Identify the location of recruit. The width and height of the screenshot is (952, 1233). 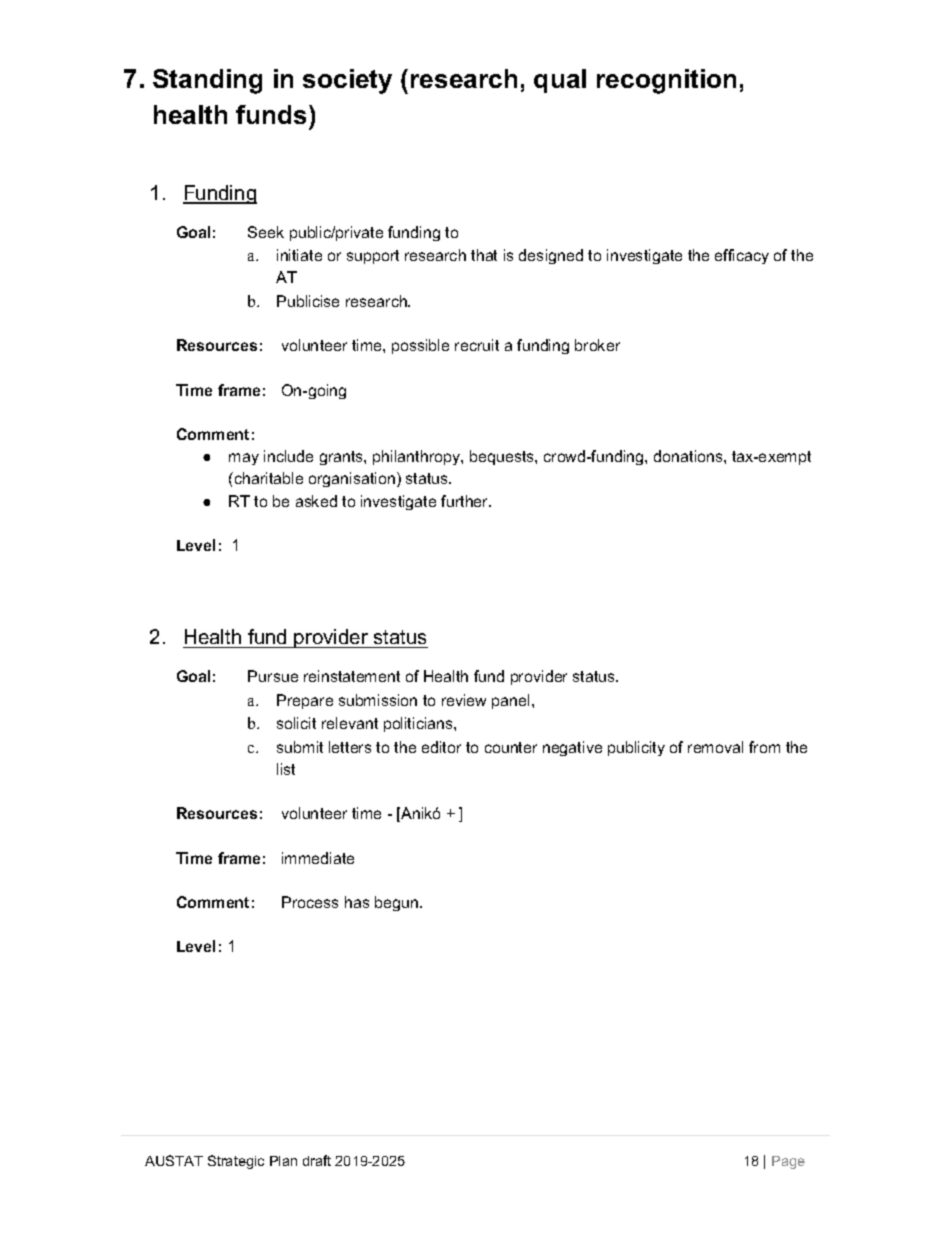
(477, 345).
